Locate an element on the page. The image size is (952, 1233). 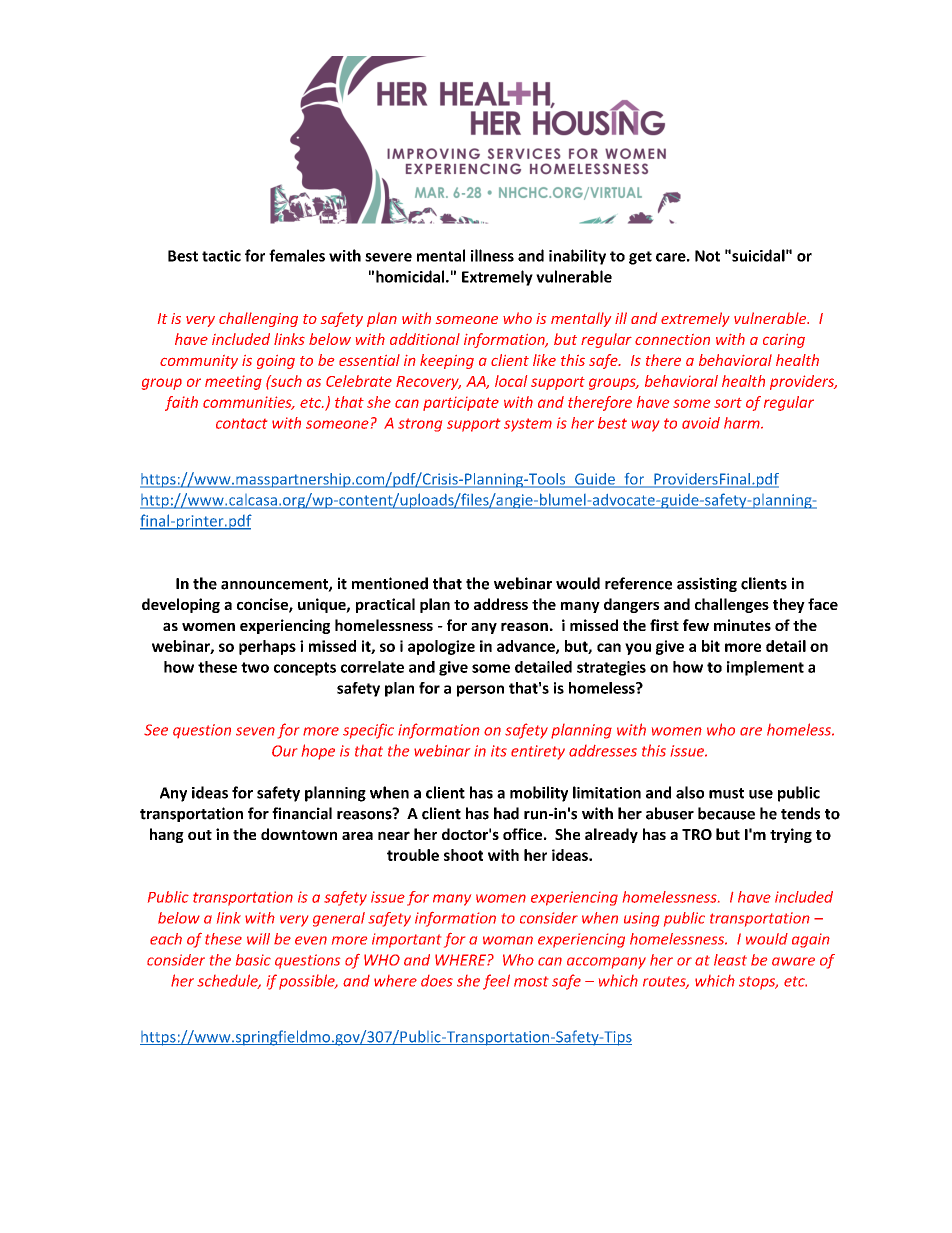
tactic is located at coordinates (221, 256).
